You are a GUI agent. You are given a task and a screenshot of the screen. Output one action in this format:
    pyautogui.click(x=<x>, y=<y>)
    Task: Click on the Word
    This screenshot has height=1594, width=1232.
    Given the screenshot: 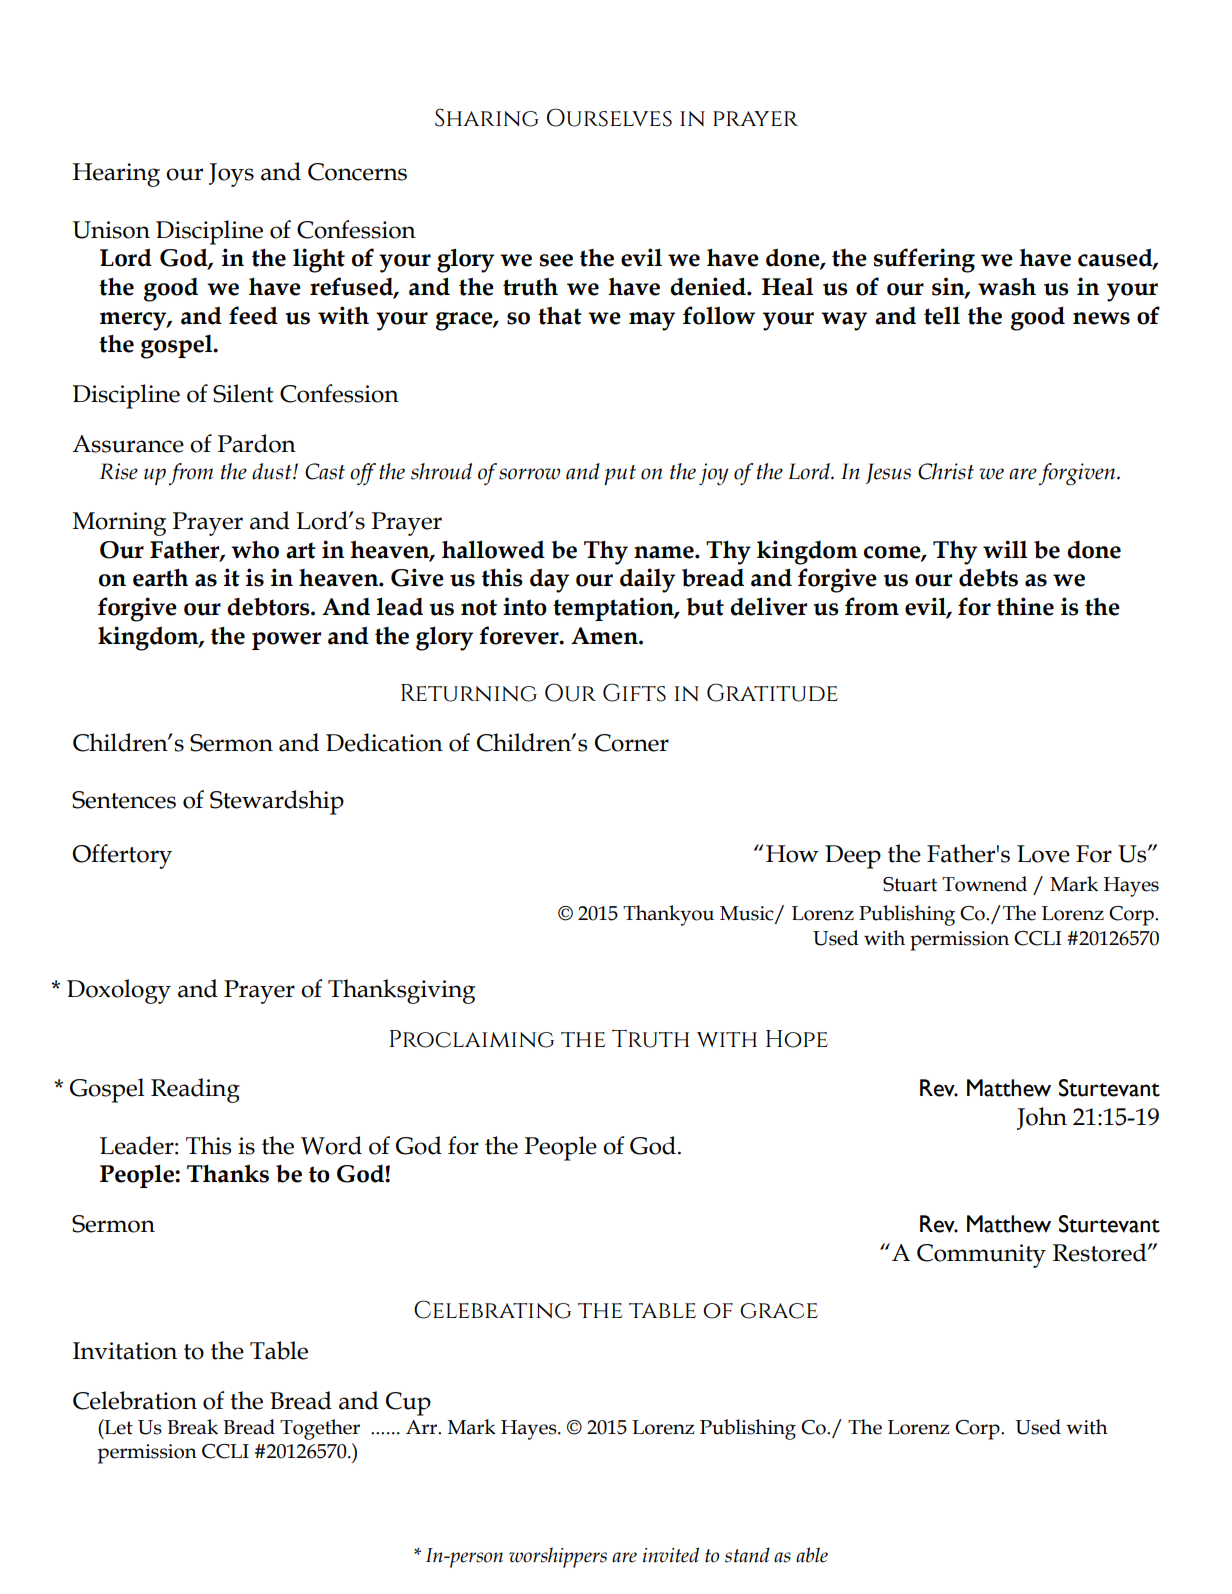 What is the action you would take?
    pyautogui.click(x=331, y=1145)
